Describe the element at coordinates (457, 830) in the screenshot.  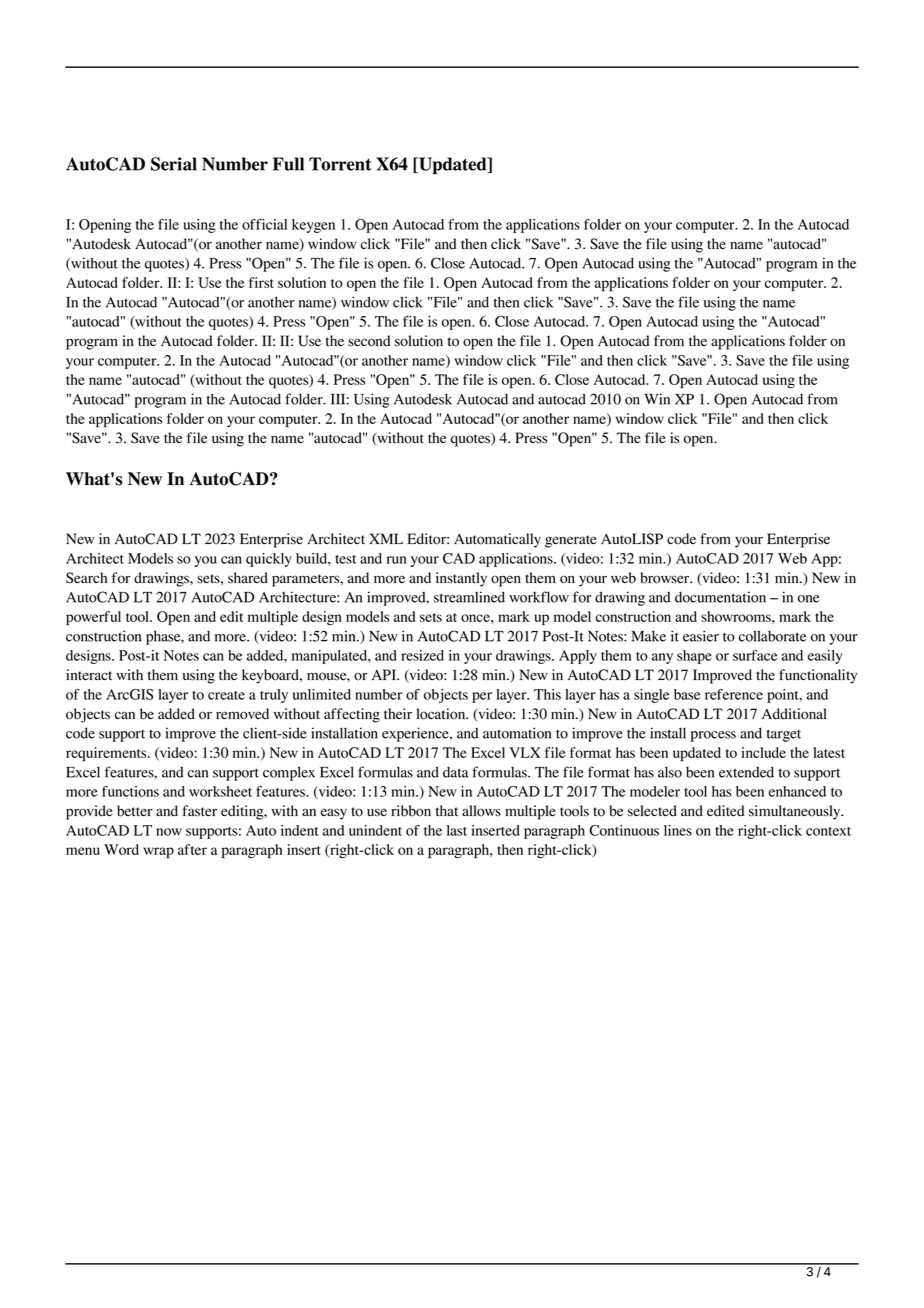
I see `last` at that location.
